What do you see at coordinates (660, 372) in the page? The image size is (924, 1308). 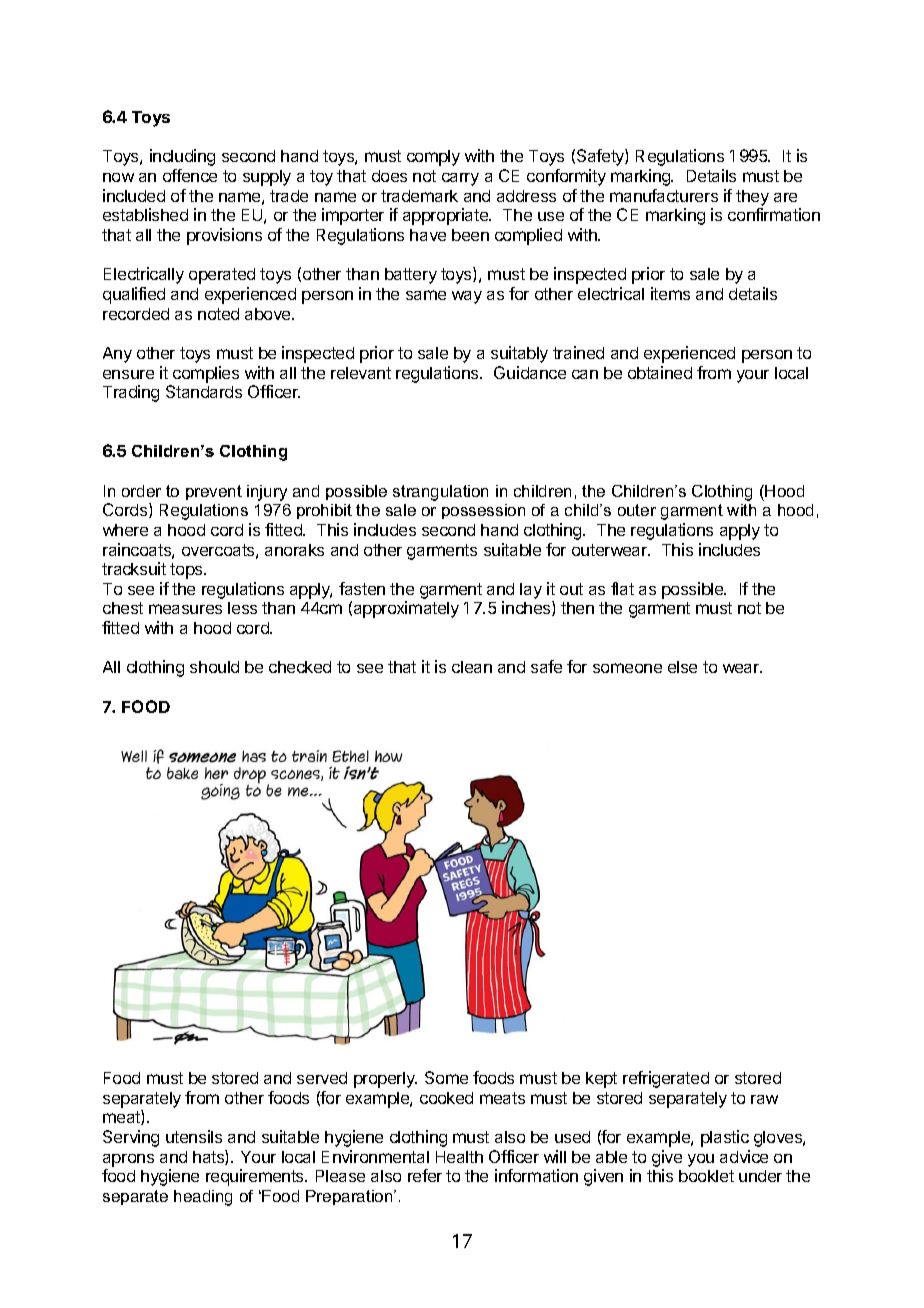 I see `obtained` at bounding box center [660, 372].
